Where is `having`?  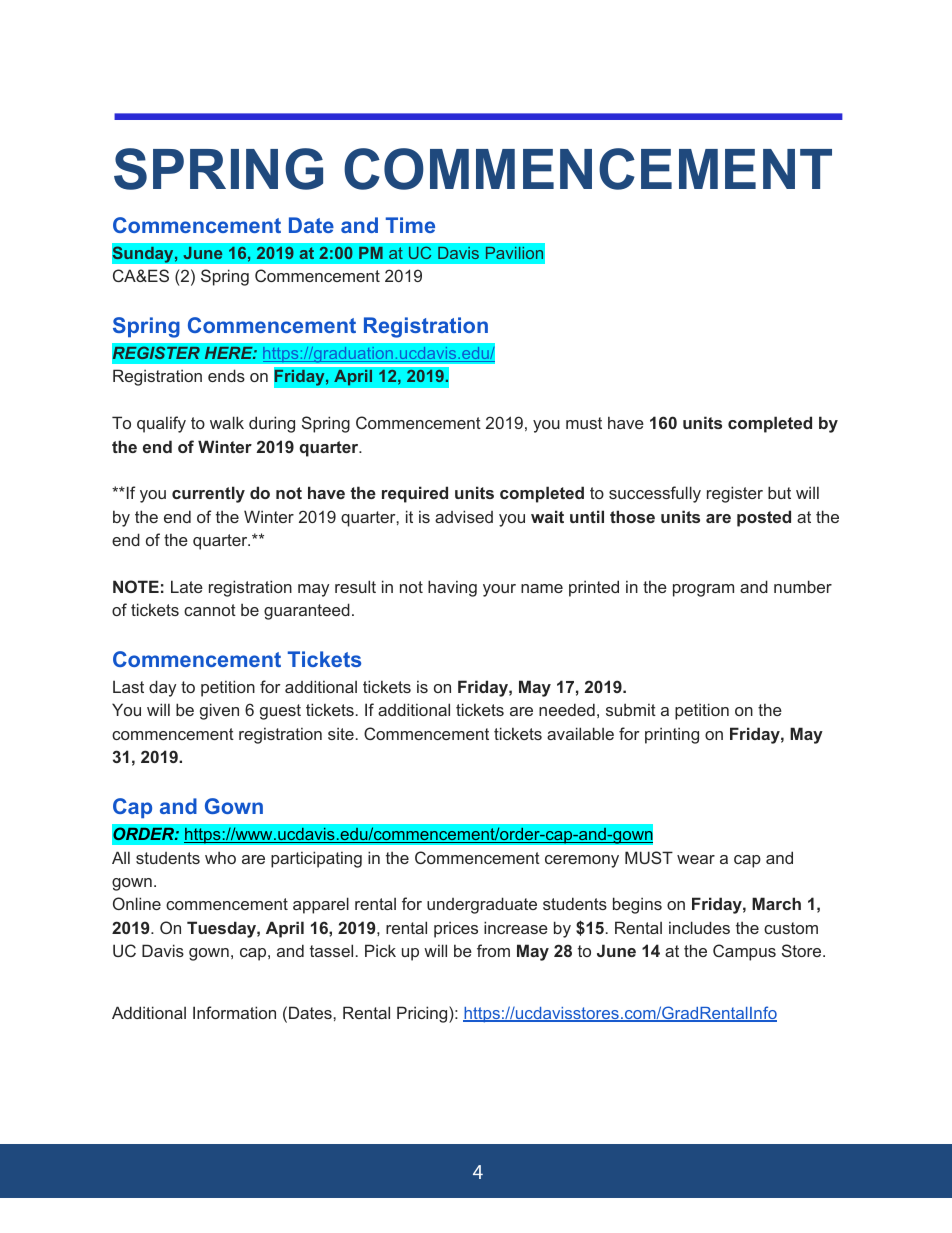 having is located at coordinates (452, 588).
